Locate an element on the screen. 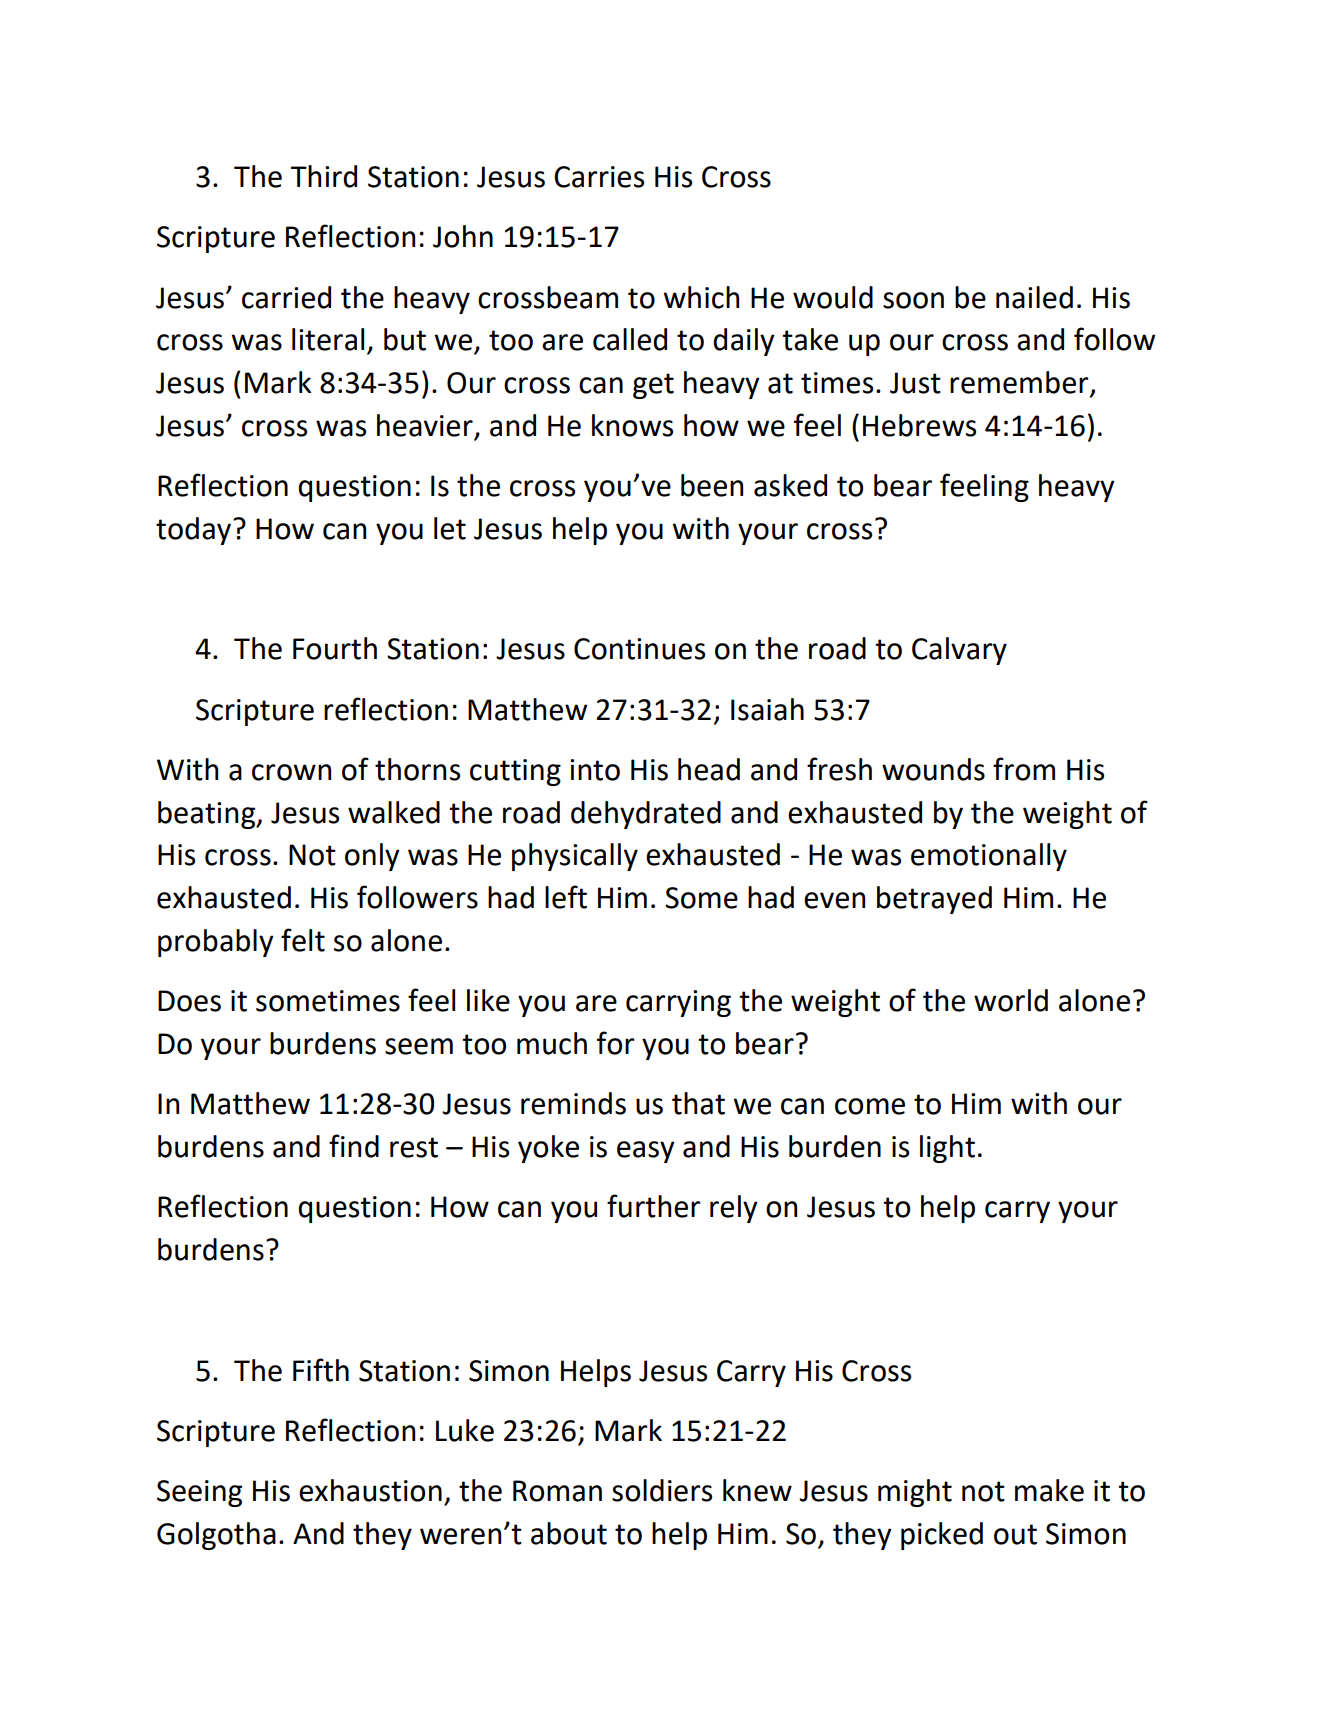 The width and height of the screenshot is (1327, 1717). Third is located at coordinates (324, 176).
